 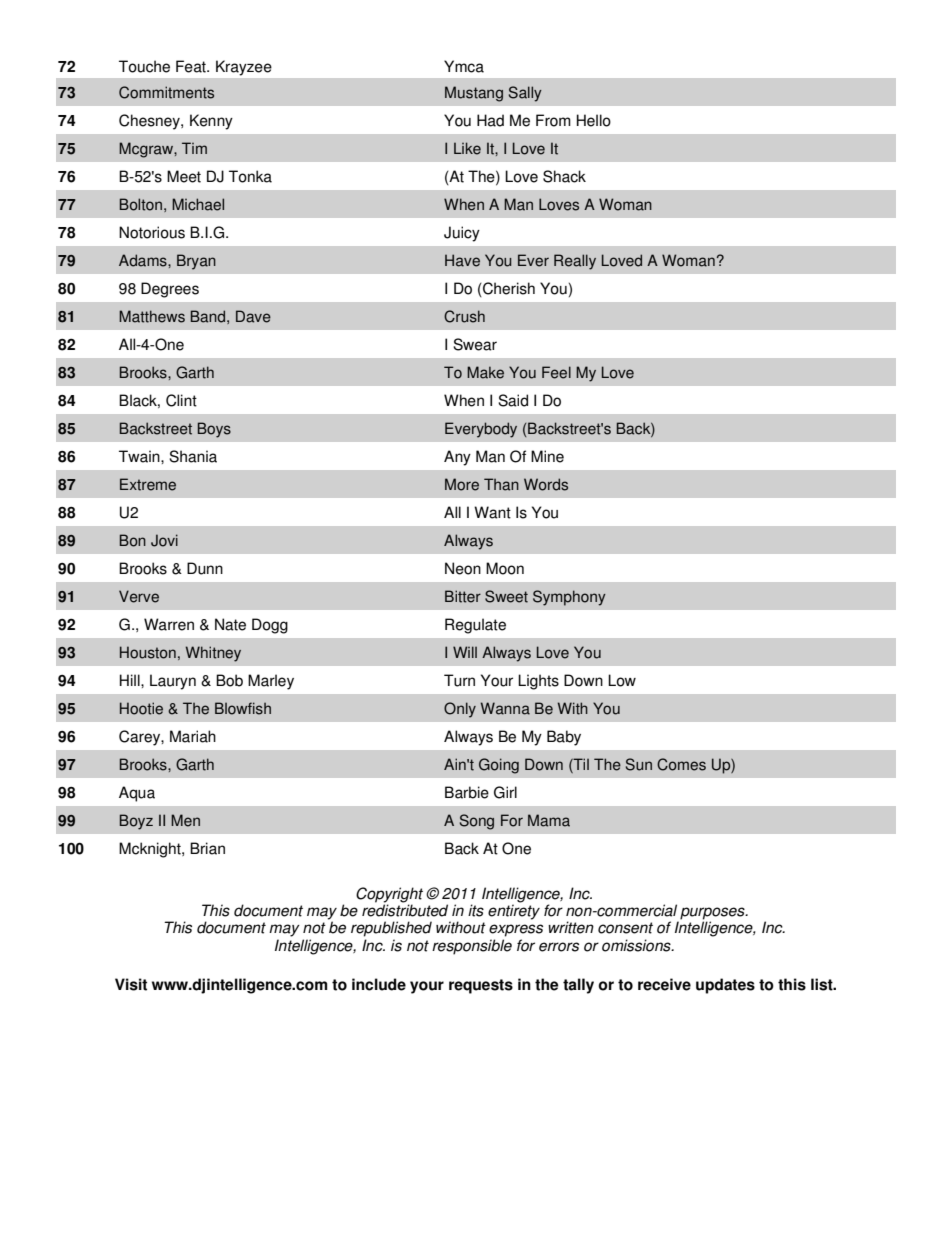 What do you see at coordinates (472, 947) in the document?
I see `responsible` at bounding box center [472, 947].
